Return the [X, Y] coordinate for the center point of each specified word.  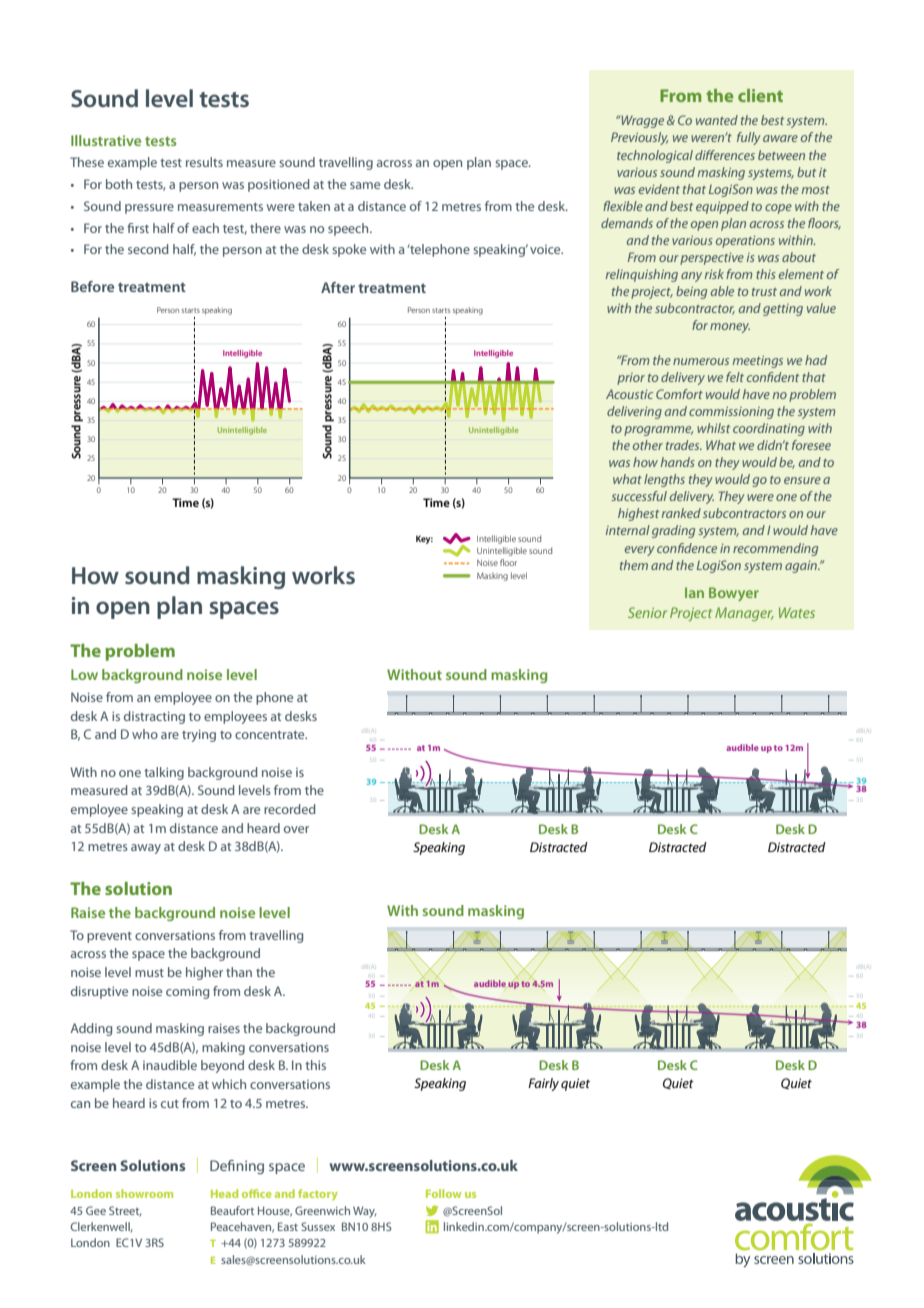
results [204, 162]
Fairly [543, 1084]
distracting [154, 717]
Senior [647, 612]
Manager [744, 614]
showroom [144, 1193]
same [365, 185]
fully [749, 138]
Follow [444, 1193]
